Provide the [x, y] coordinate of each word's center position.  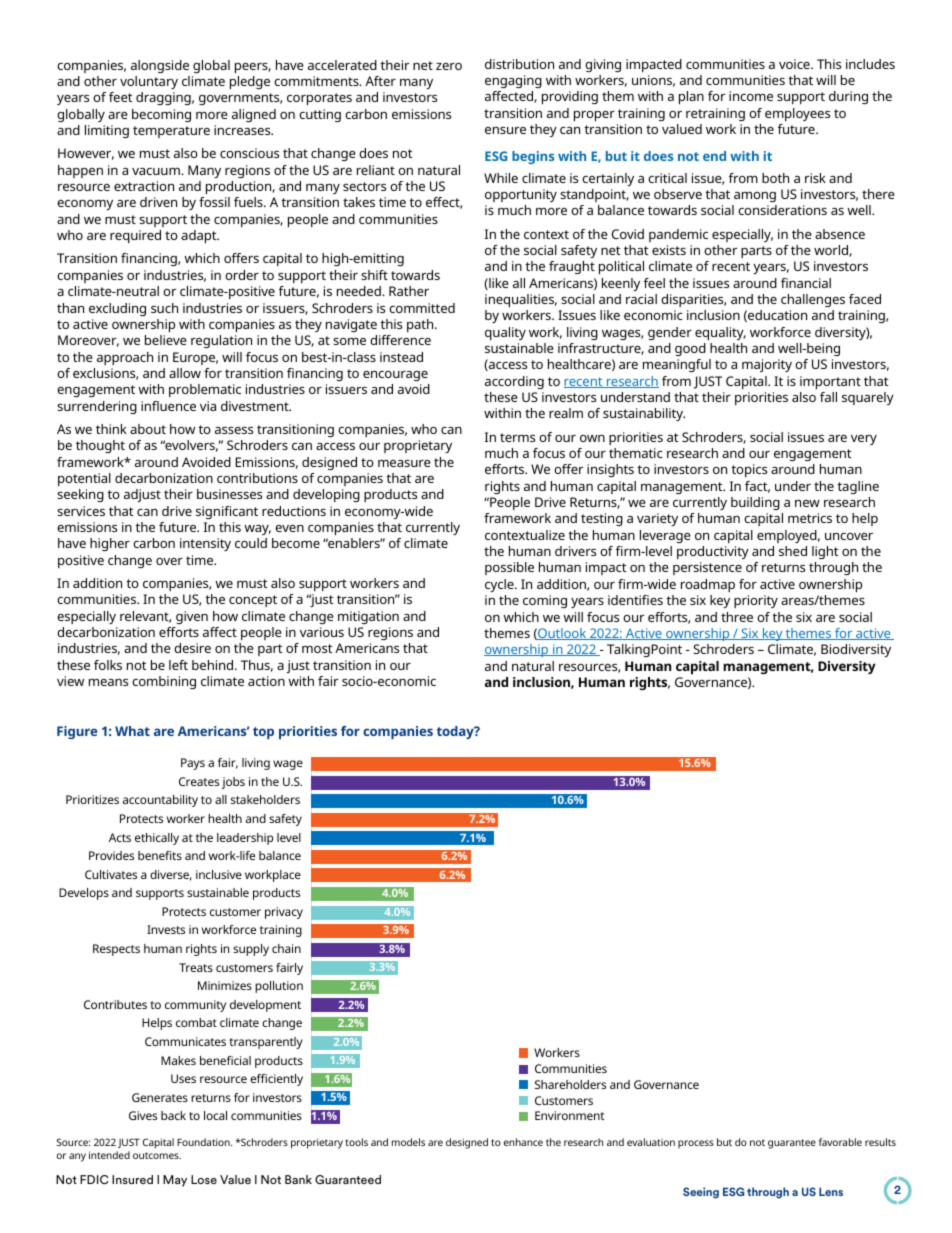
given [192, 617]
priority [756, 601]
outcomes [157, 1155]
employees [797, 114]
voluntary [149, 82]
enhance [523, 1142]
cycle [500, 585]
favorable [840, 1142]
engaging [513, 81]
